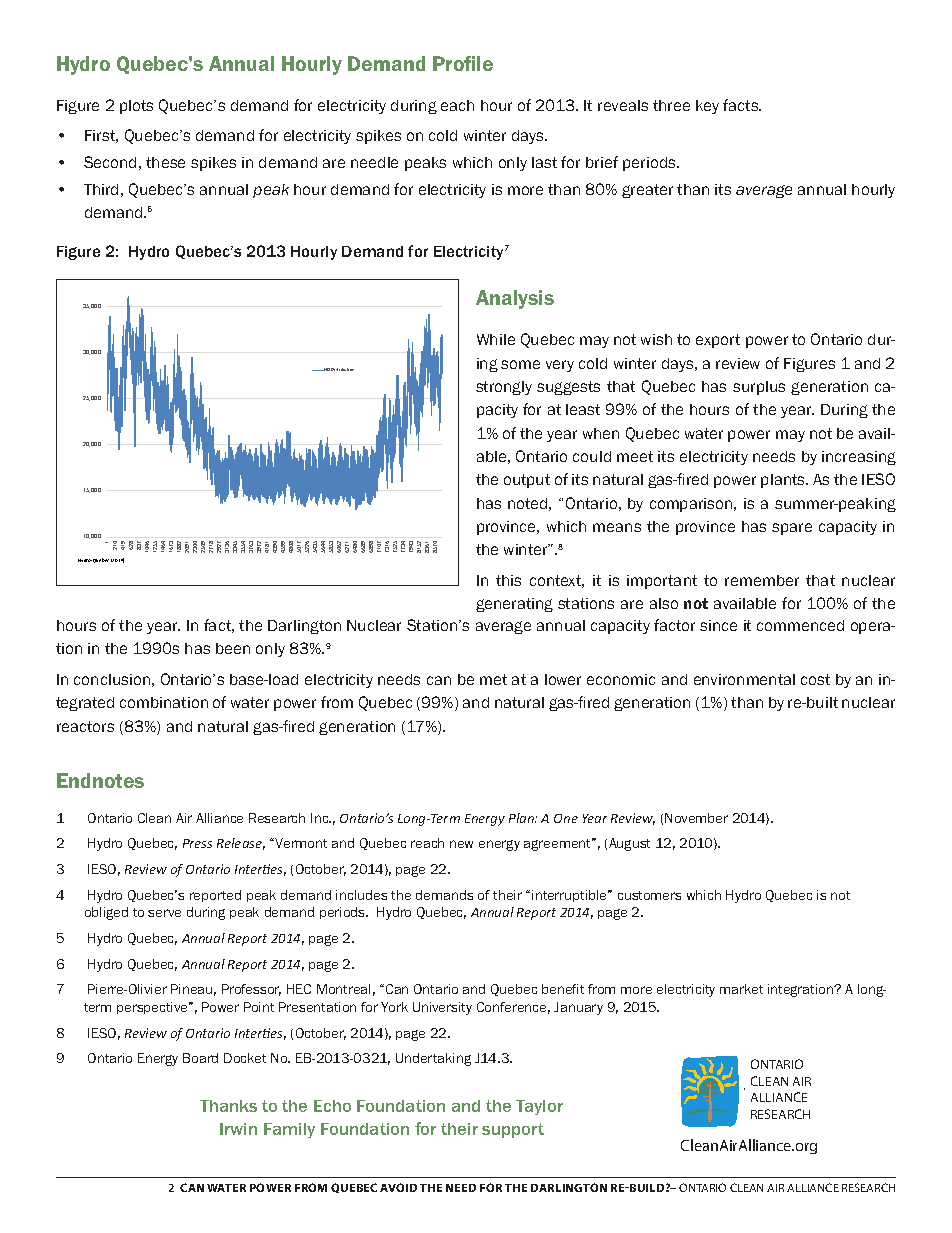  I want to click on been, so click(233, 648).
